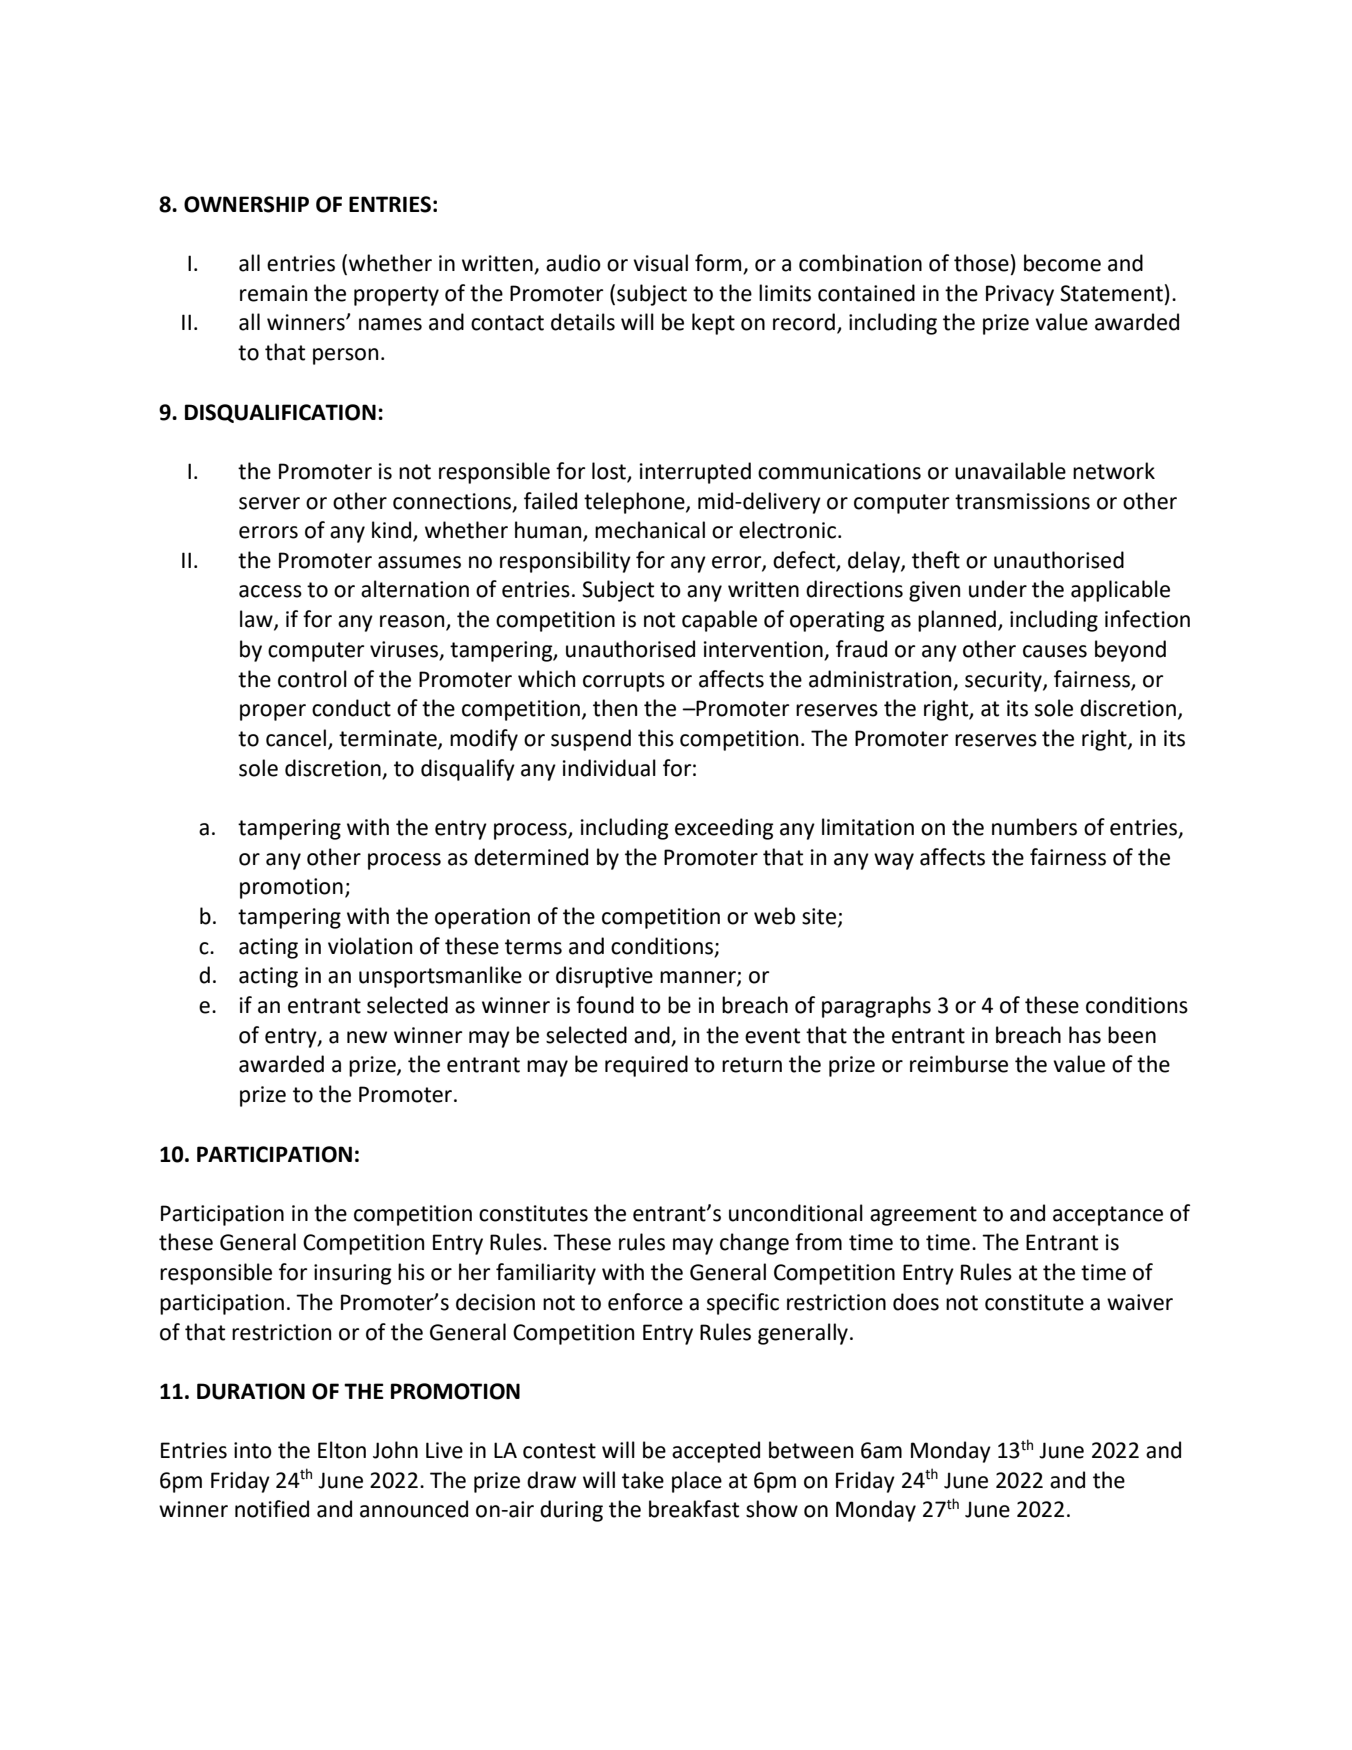  Describe the element at coordinates (1062, 263) in the screenshot. I see `become` at that location.
